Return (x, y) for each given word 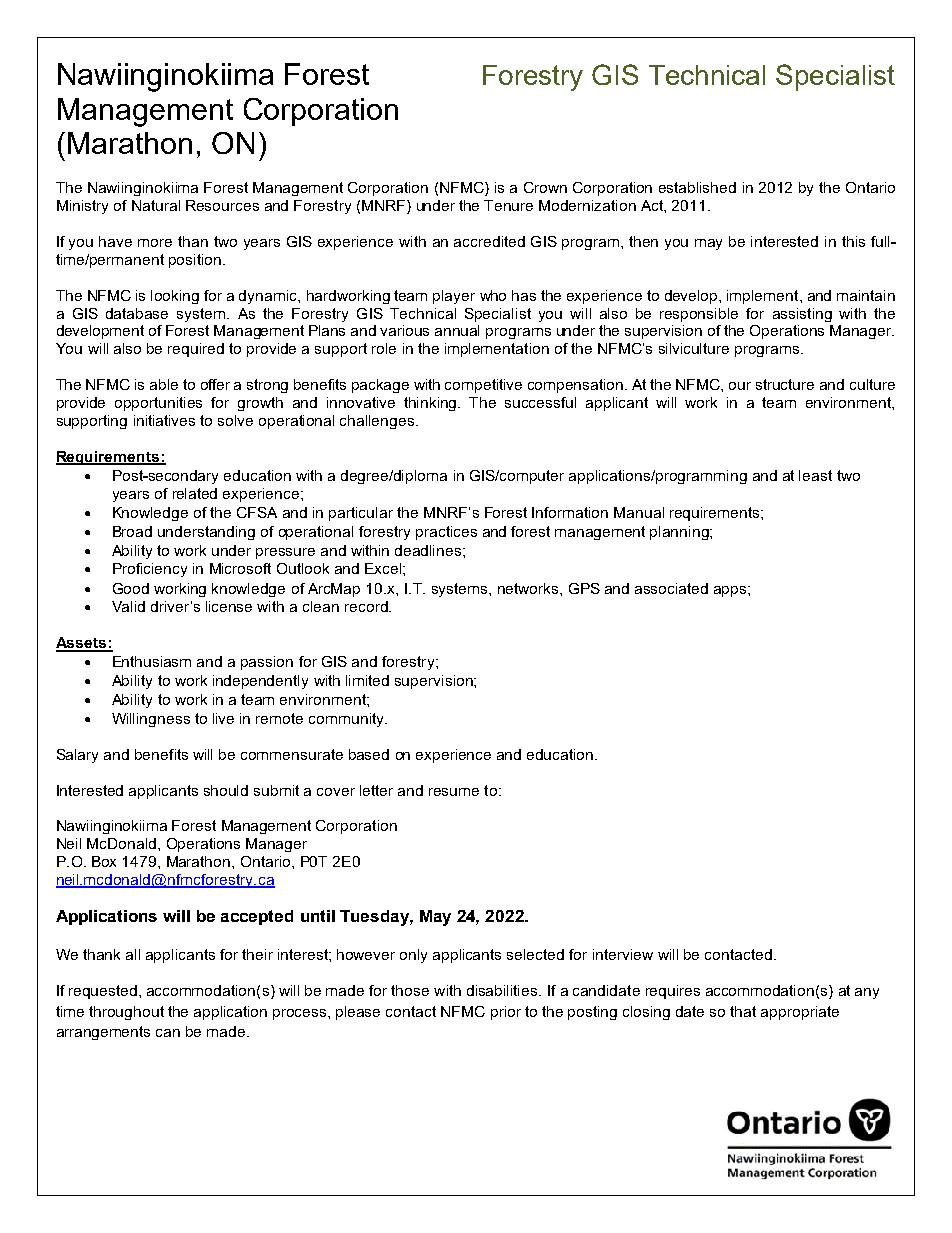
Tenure (508, 205)
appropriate (800, 1013)
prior (506, 1013)
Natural (156, 205)
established (697, 187)
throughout (126, 1013)
